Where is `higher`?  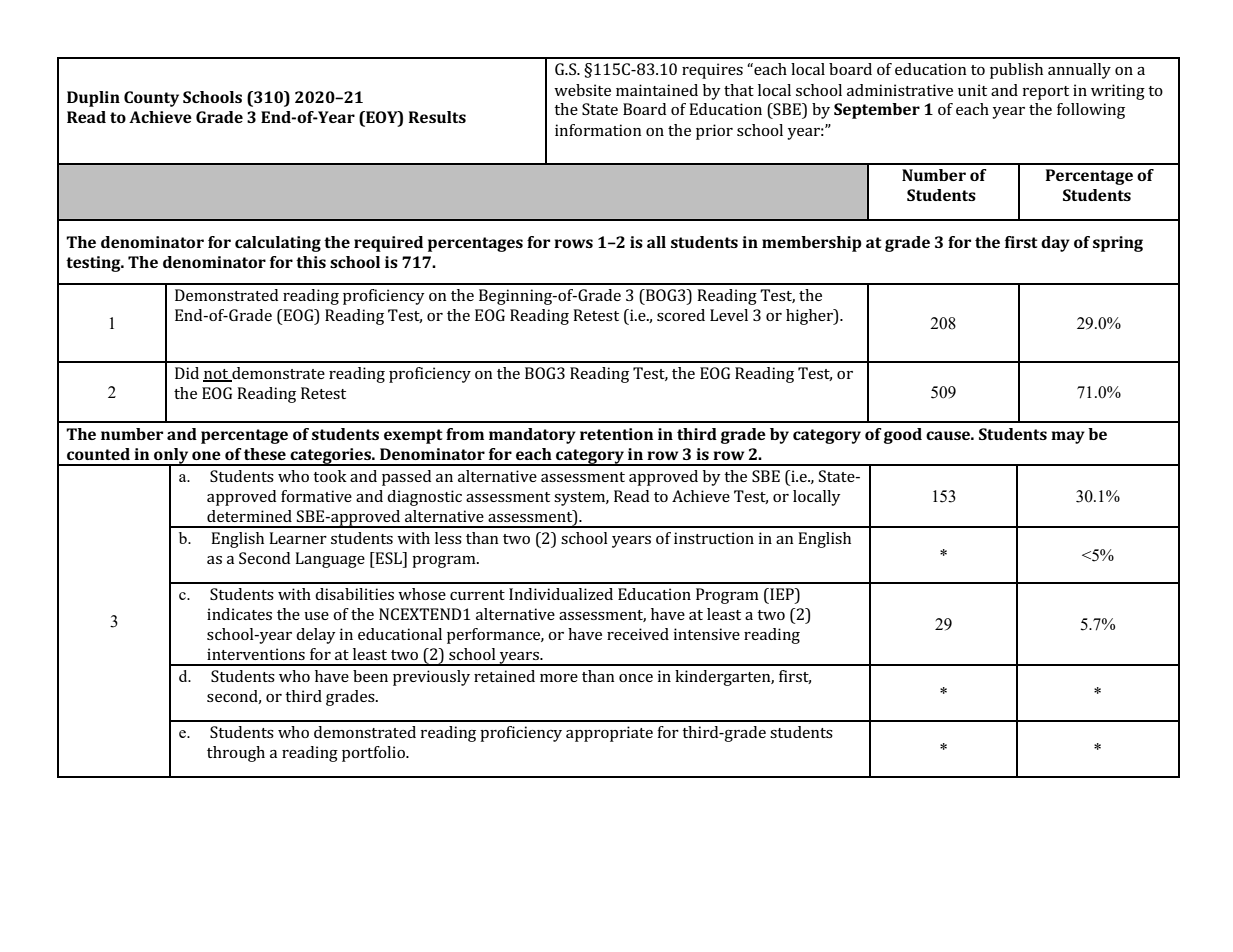
higher is located at coordinates (810, 317).
